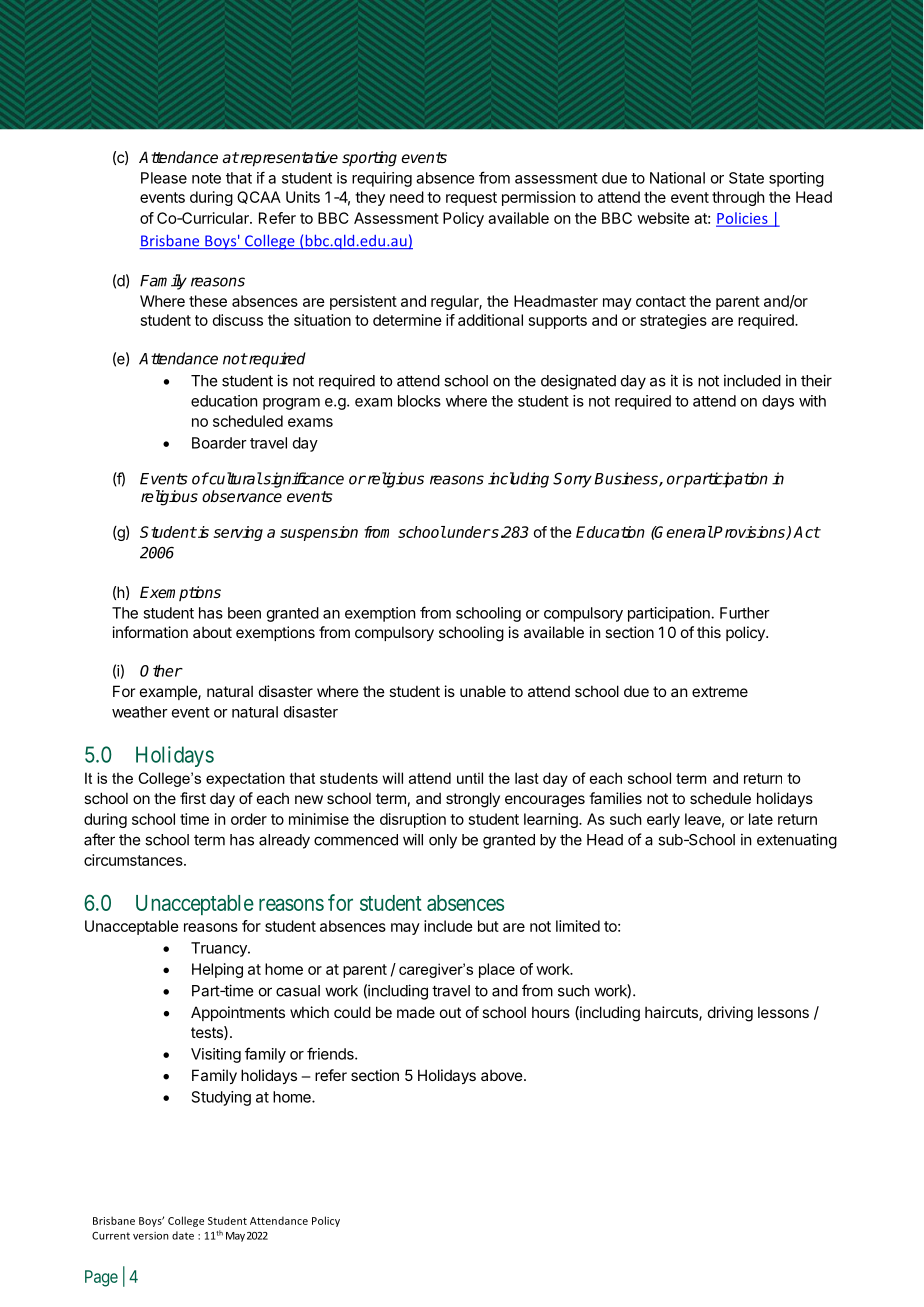  What do you see at coordinates (749, 533) in the image?
I see `Provisions` at bounding box center [749, 533].
